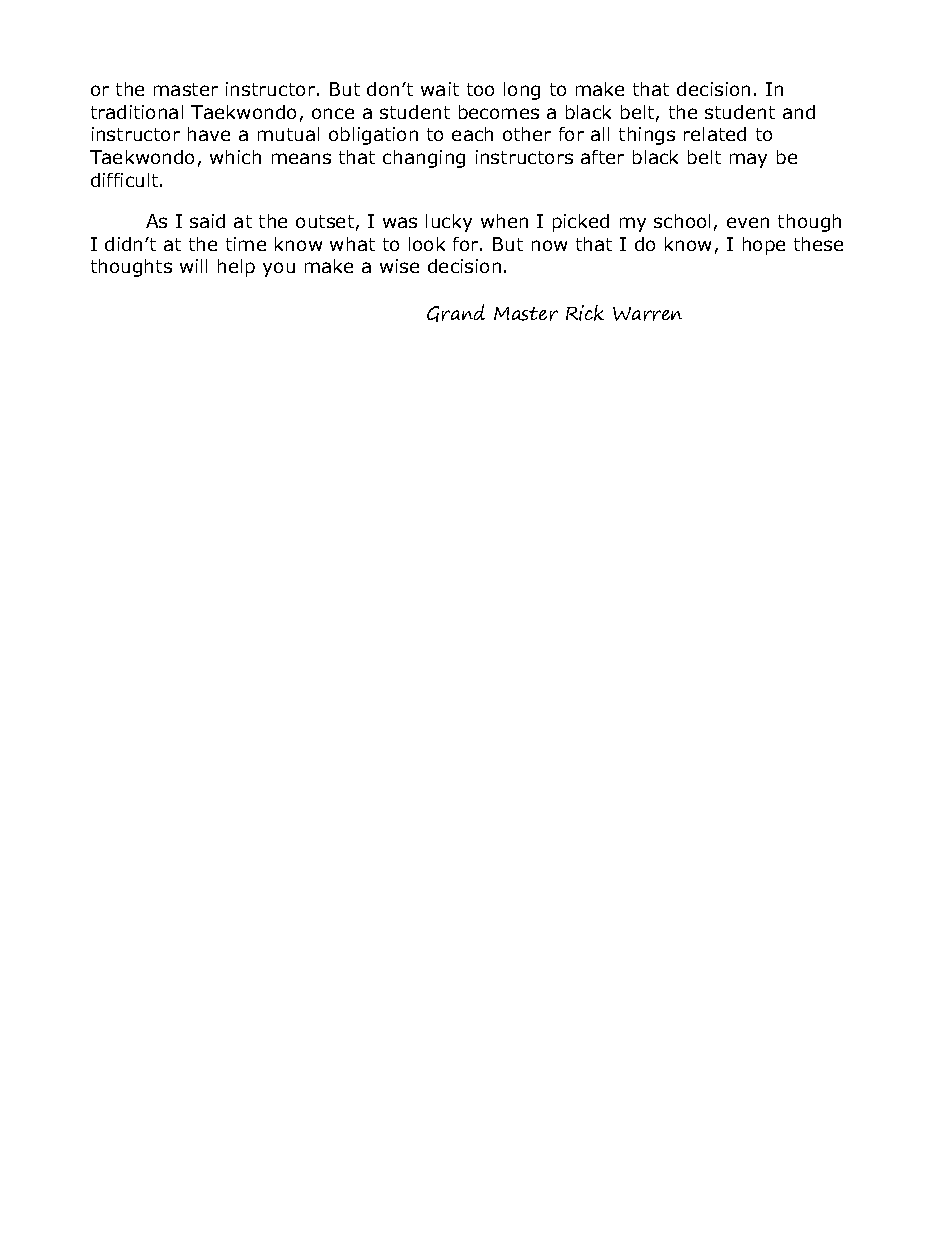  Describe the element at coordinates (764, 246) in the image. I see `hope` at that location.
